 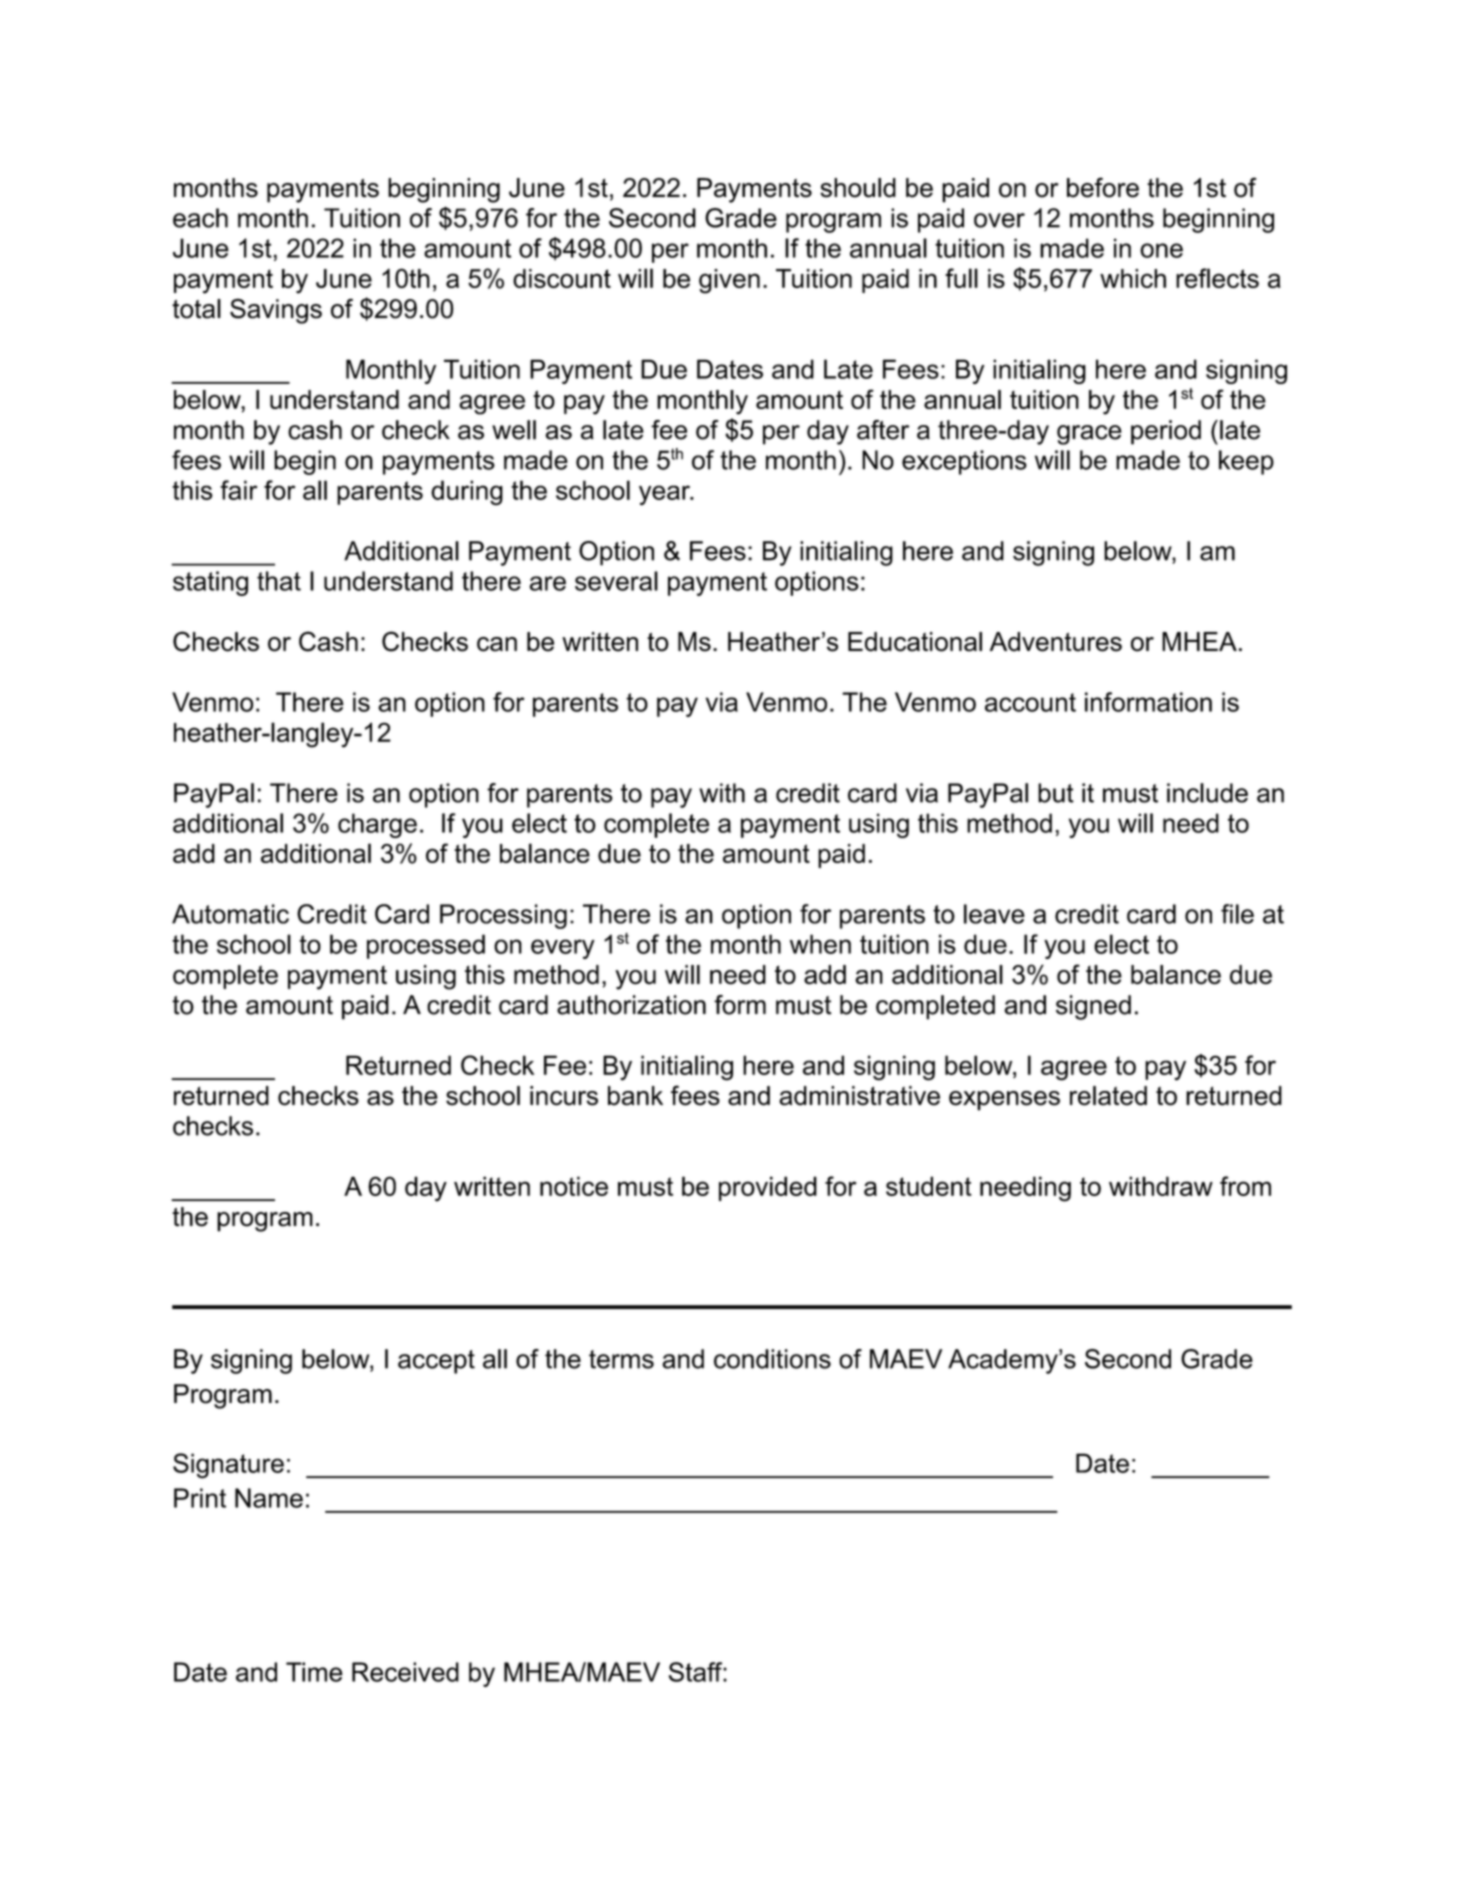 What do you see at coordinates (230, 914) in the document?
I see `Automatic` at bounding box center [230, 914].
